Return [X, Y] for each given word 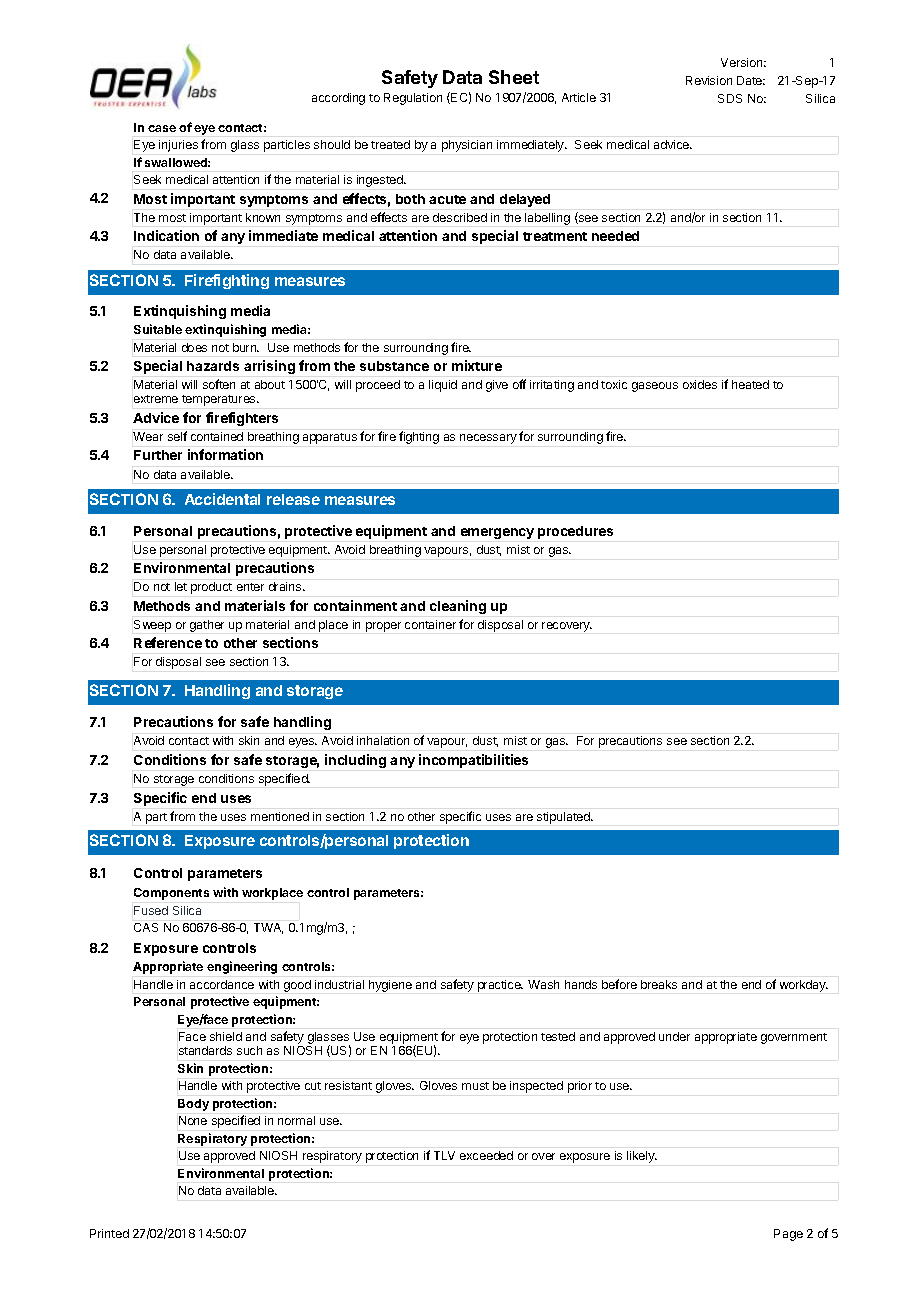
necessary [488, 439]
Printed [109, 1233]
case [162, 128]
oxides [700, 384]
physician [467, 146]
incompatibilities [473, 761]
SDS [730, 98]
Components [171, 894]
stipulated [564, 818]
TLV [444, 1155]
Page [788, 1235]
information [225, 454]
